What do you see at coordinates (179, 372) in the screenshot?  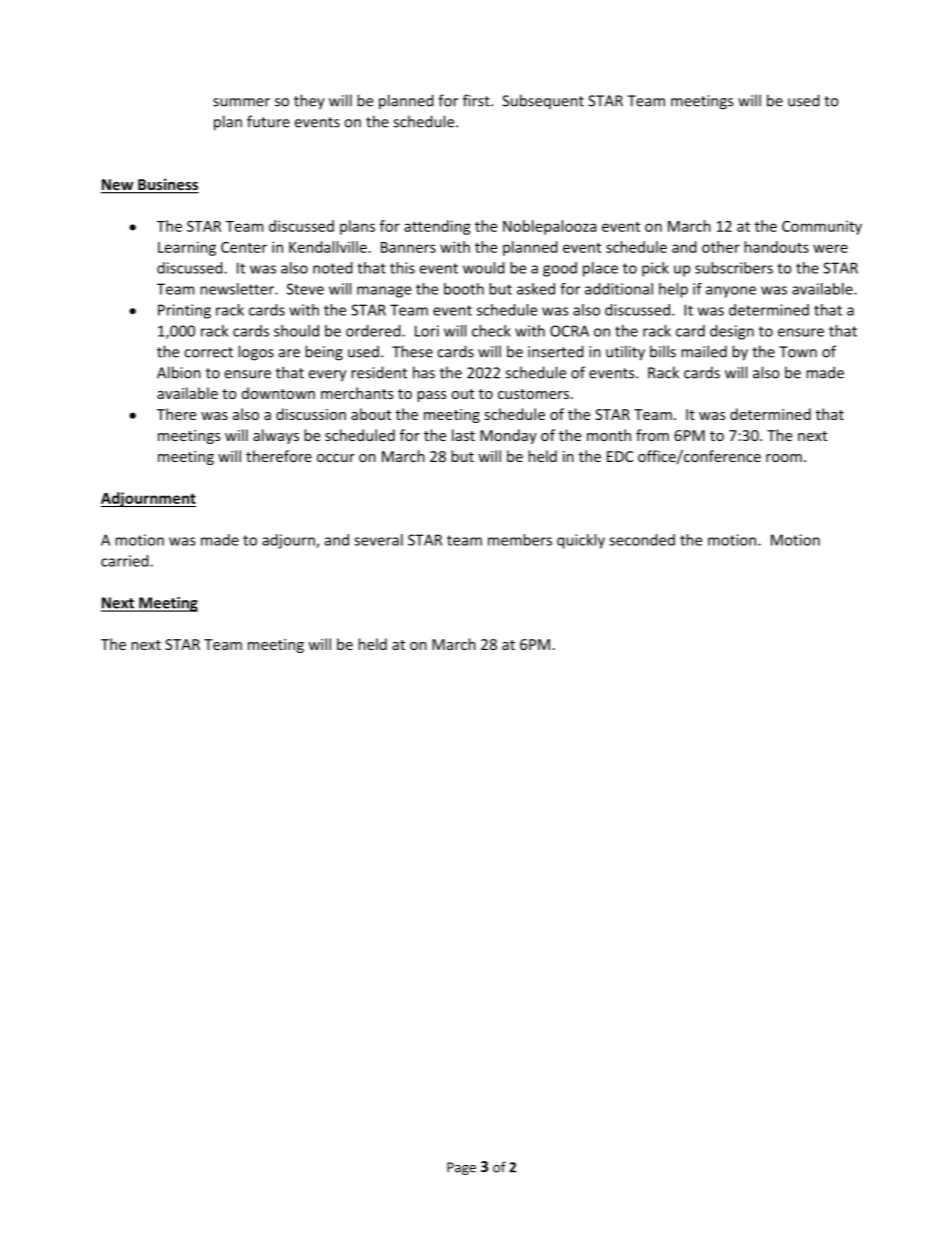 I see `Albion` at bounding box center [179, 372].
